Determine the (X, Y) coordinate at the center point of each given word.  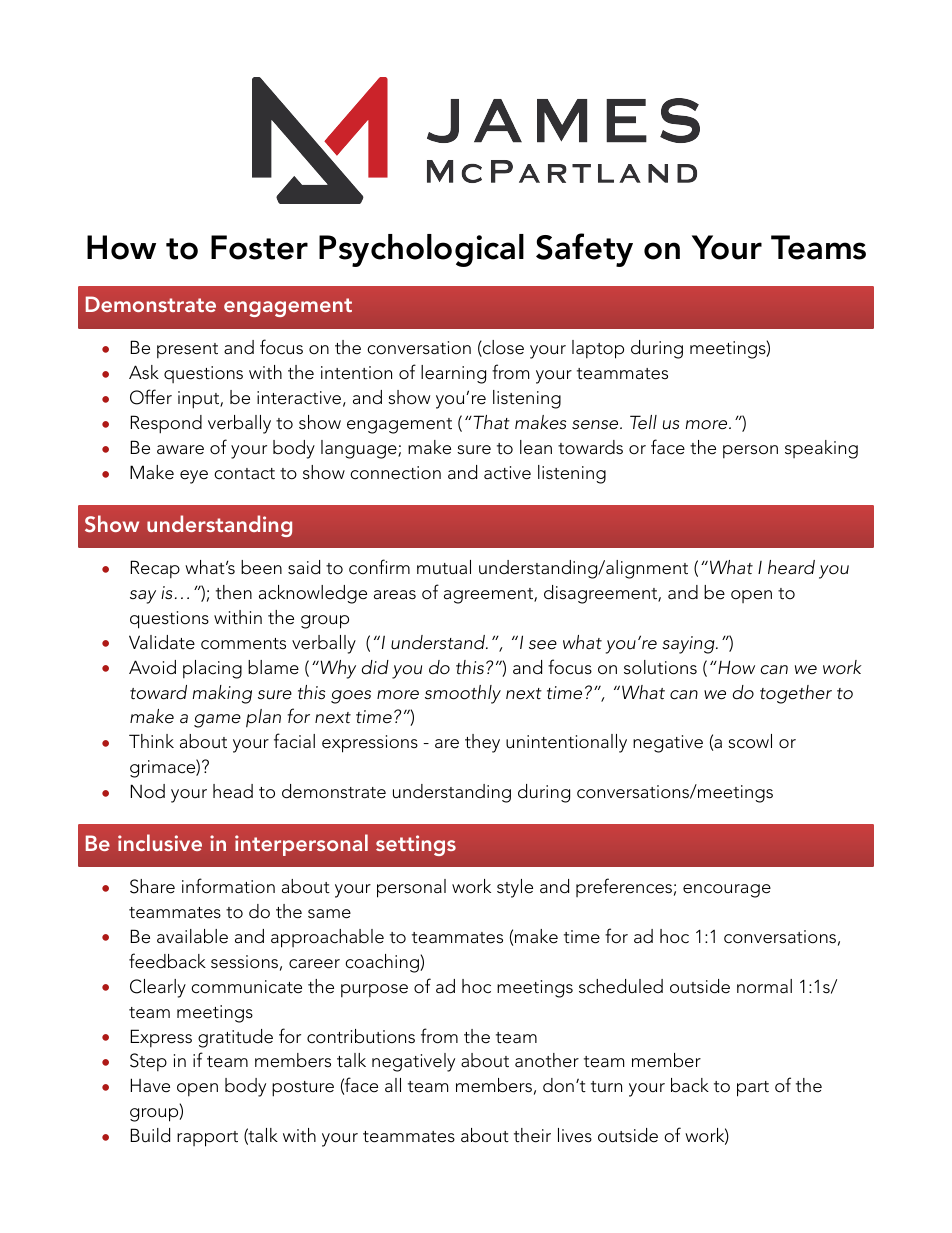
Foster (259, 247)
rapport (207, 1139)
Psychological (421, 250)
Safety (584, 250)
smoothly (463, 694)
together (796, 694)
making (222, 694)
